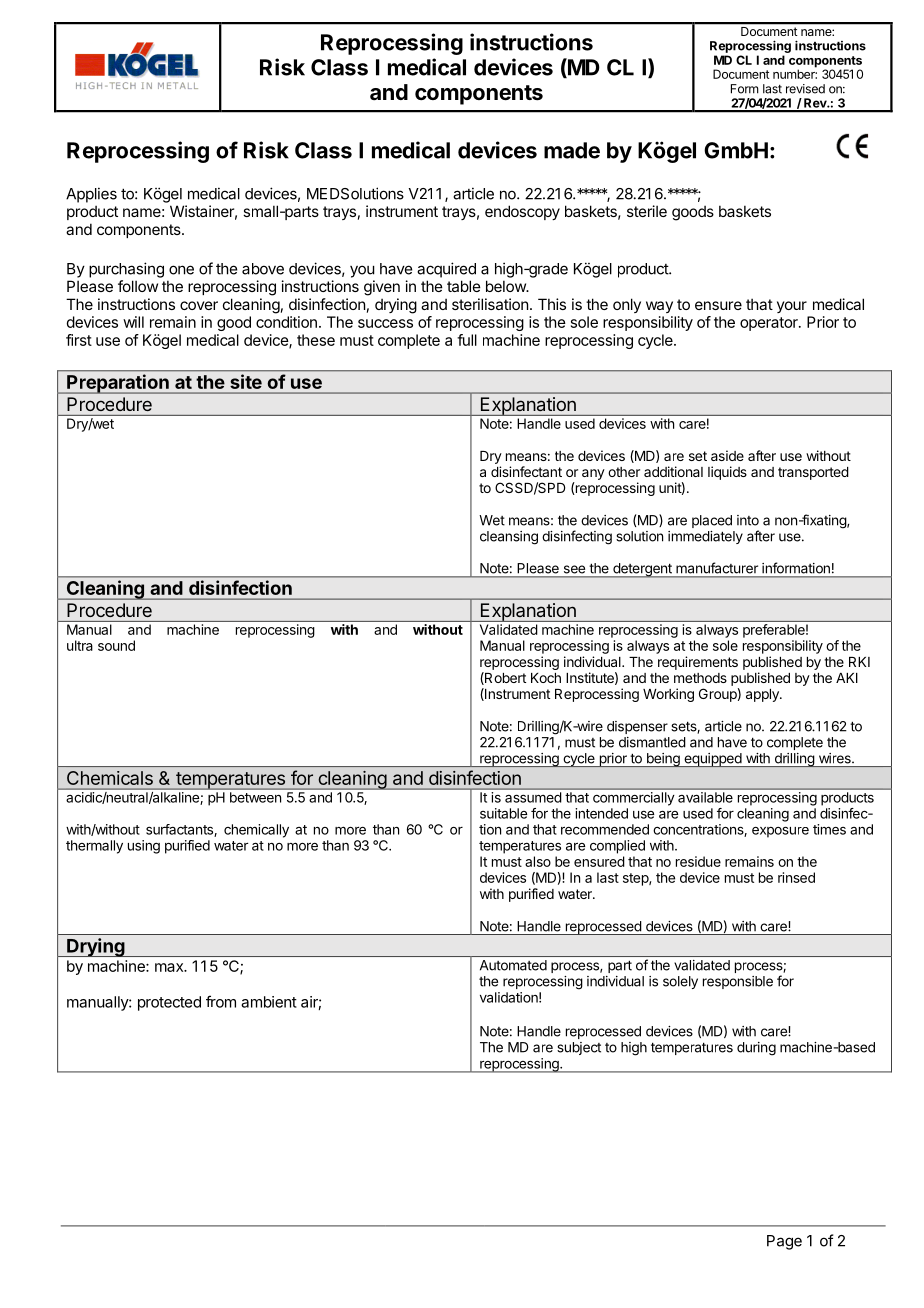 The height and width of the image is (1308, 924). Describe the element at coordinates (169, 1003) in the image. I see `protected` at that location.
